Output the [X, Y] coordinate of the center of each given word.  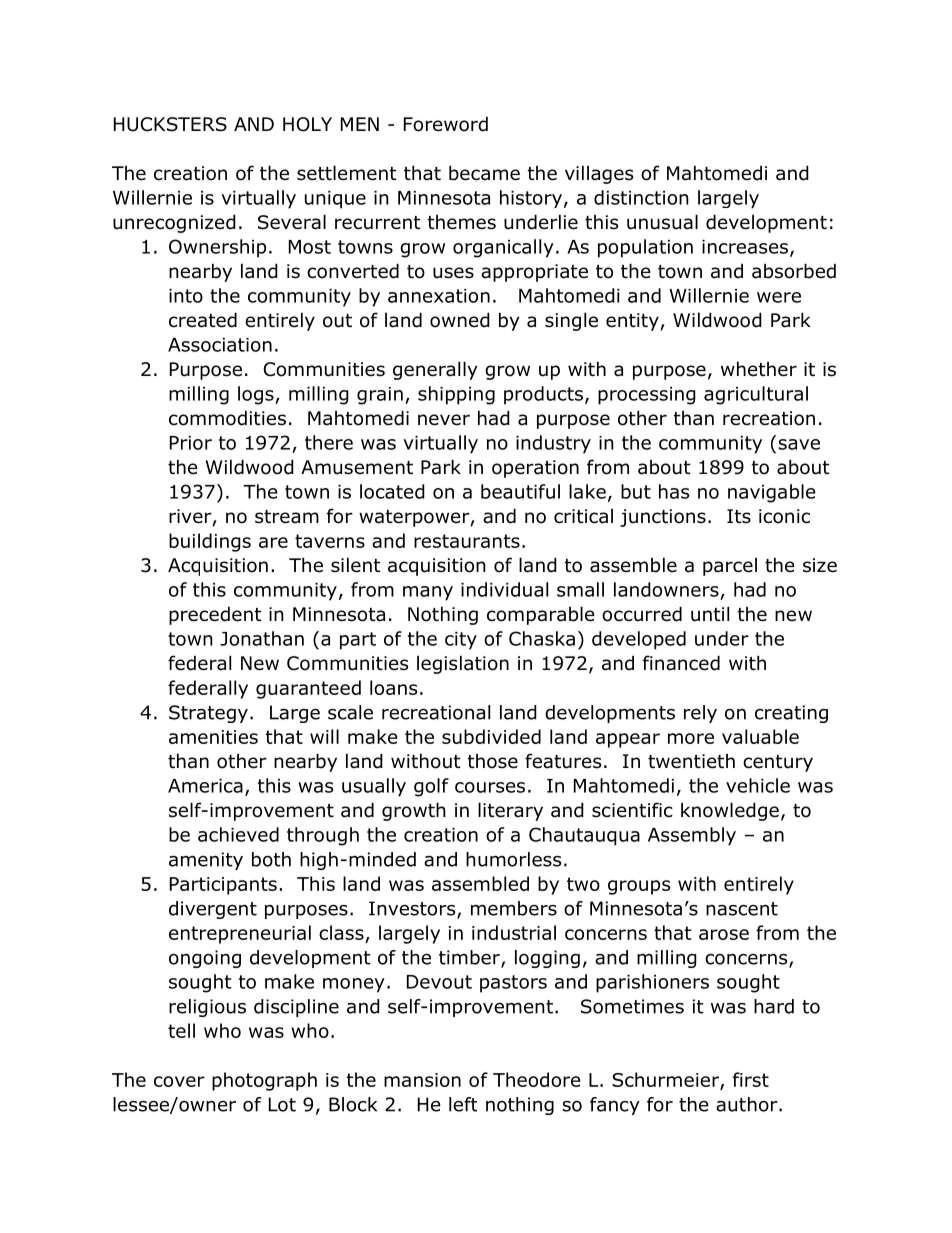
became [484, 173]
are [273, 542]
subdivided [491, 736]
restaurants [467, 541]
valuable [760, 736]
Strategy [208, 714]
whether [759, 369]
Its [739, 516]
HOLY [307, 124]
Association [220, 345]
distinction [641, 197]
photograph [264, 1081]
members [514, 908]
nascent [742, 909]
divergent [213, 910]
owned [460, 320]
